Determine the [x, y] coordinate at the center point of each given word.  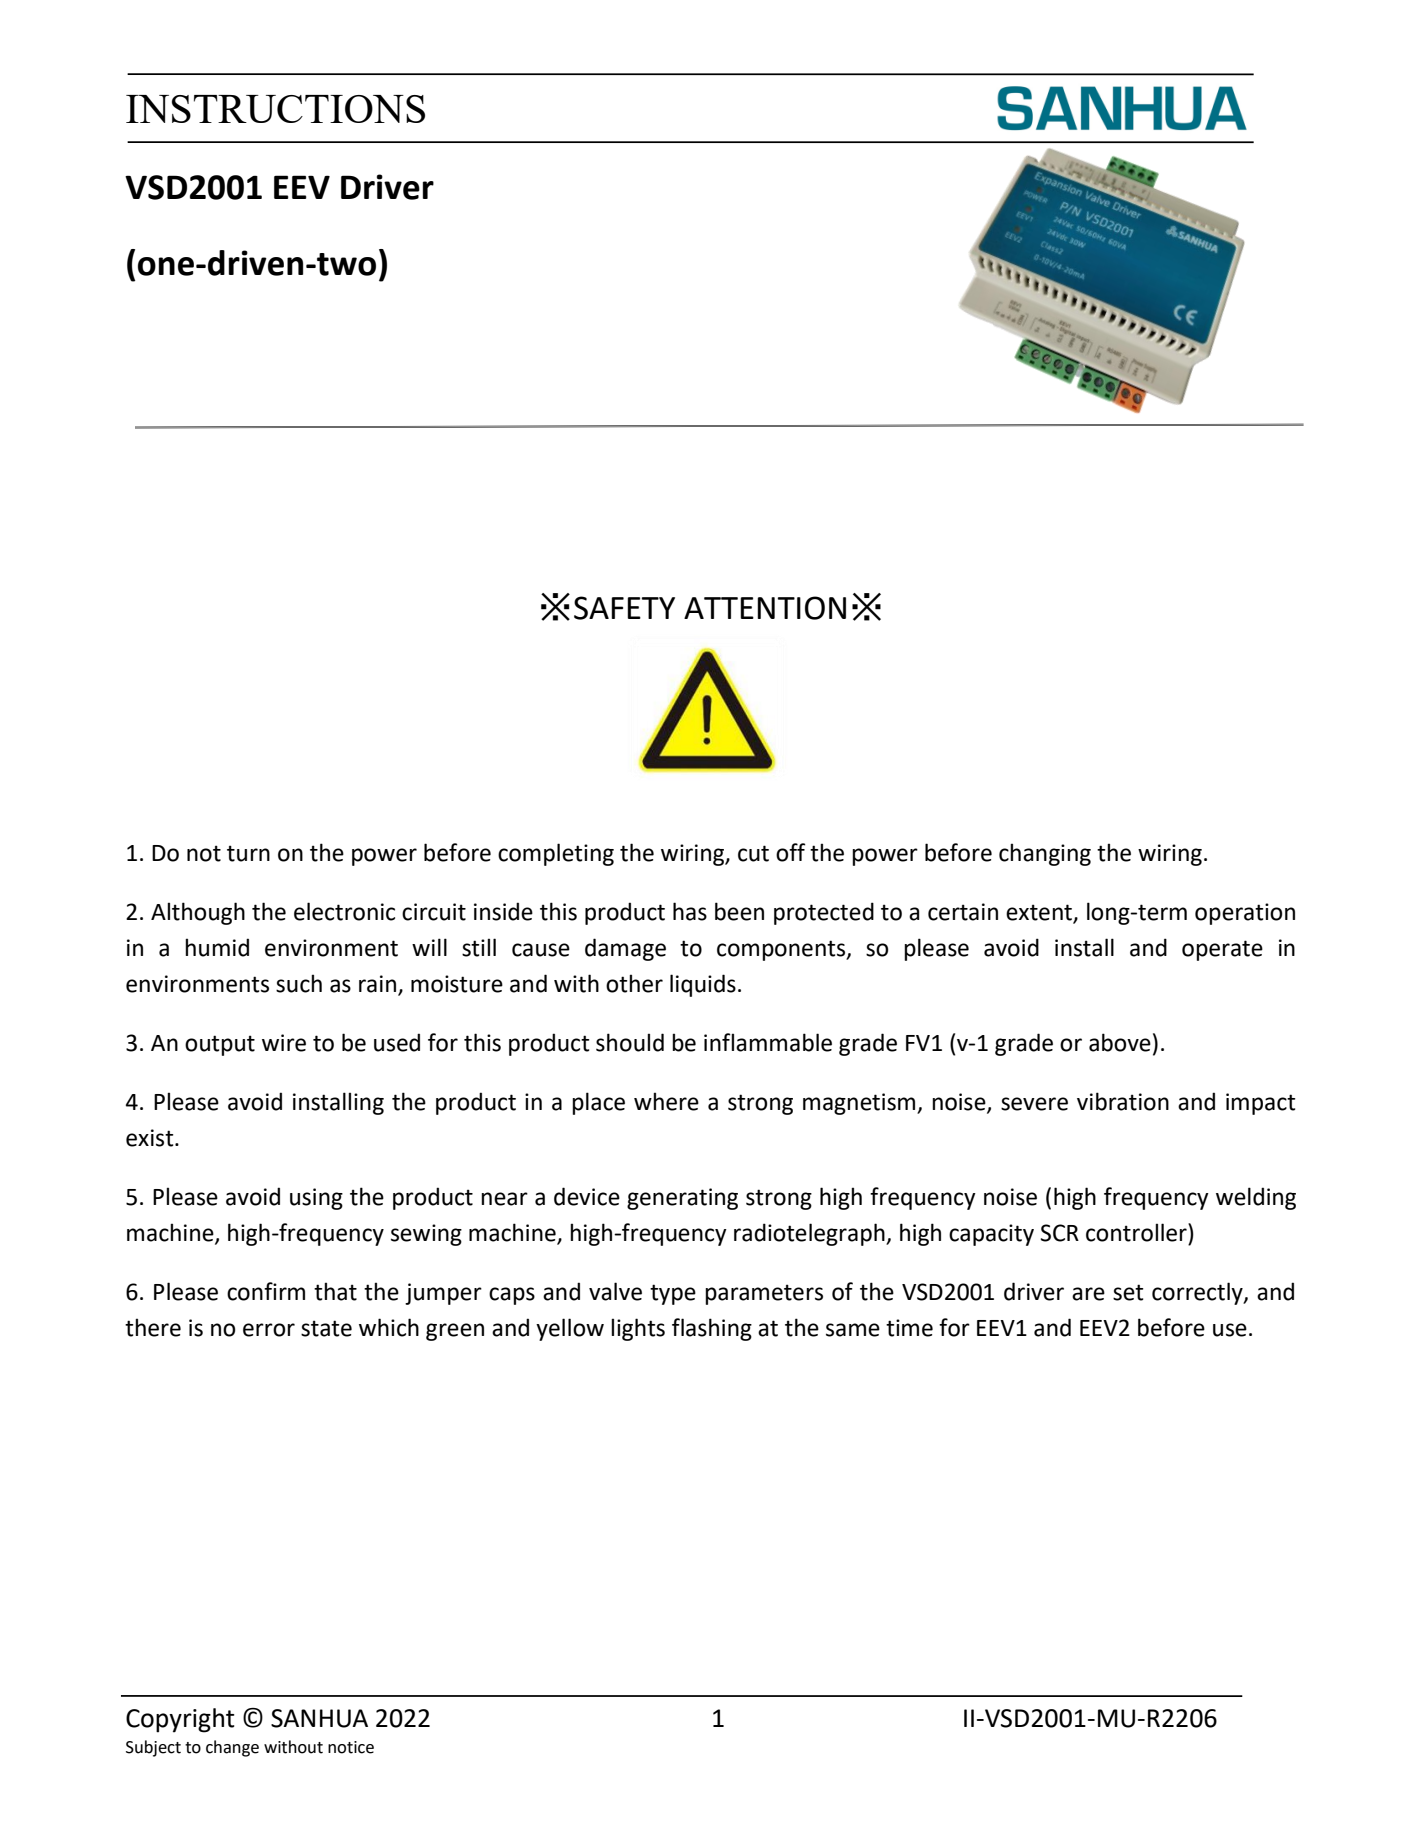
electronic [344, 911]
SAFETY [624, 608]
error [269, 1330]
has [690, 911]
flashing [712, 1329]
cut [753, 853]
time [909, 1328]
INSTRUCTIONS [275, 109]
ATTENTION [765, 608]
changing [1045, 854]
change [232, 1748]
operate [1222, 950]
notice [351, 1747]
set [1128, 1292]
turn [248, 853]
